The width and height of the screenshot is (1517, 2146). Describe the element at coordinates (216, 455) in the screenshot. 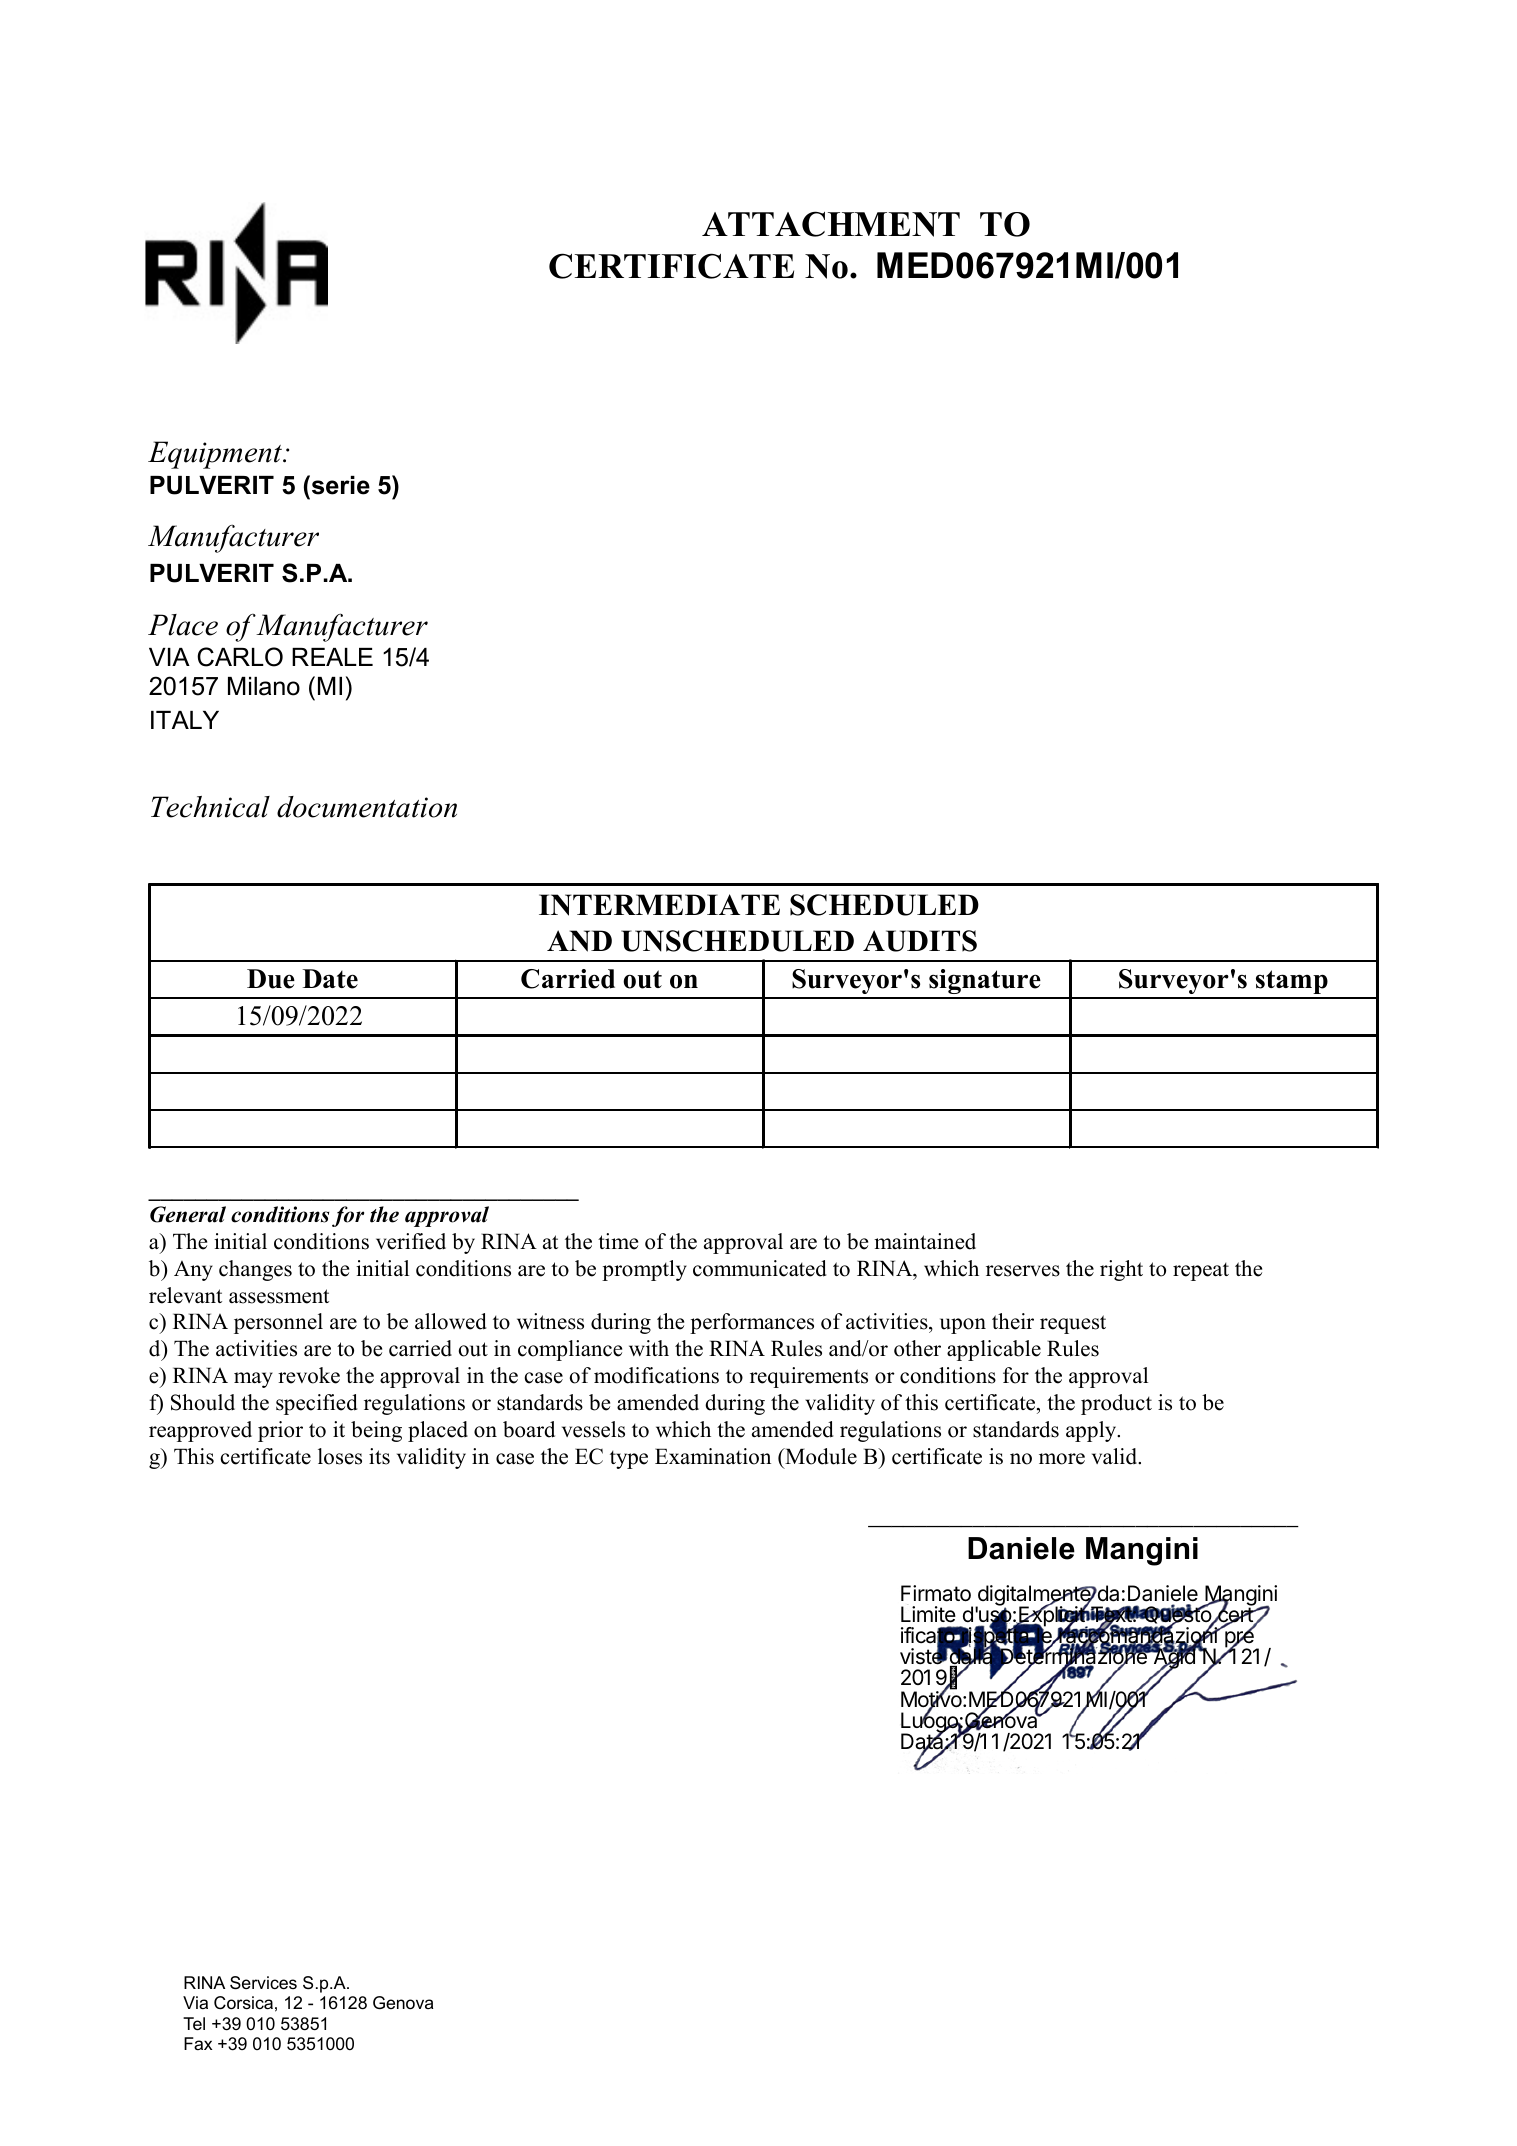

I see `Equipment` at that location.
